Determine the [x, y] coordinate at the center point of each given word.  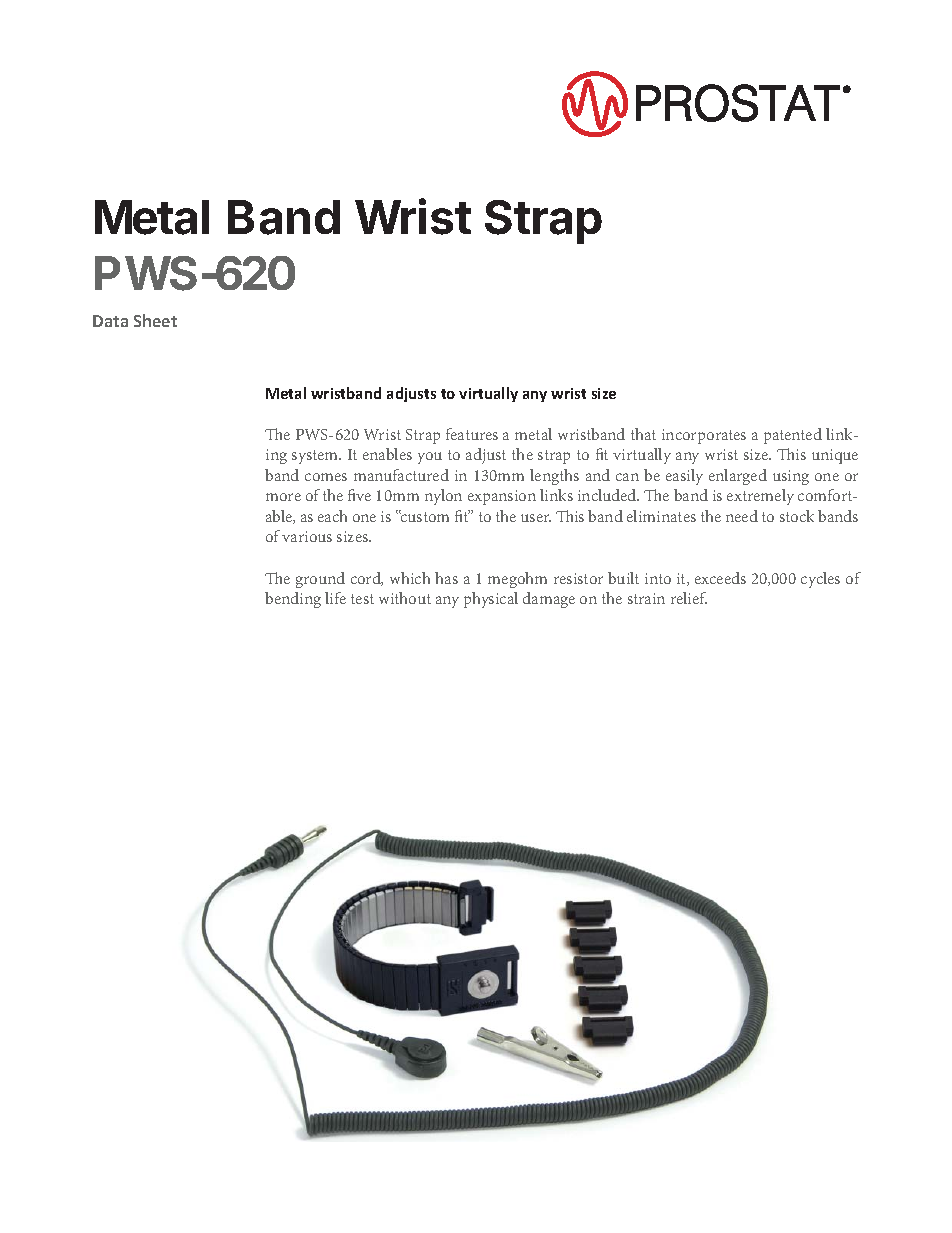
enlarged [738, 477]
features [472, 434]
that [643, 434]
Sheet [155, 320]
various [307, 536]
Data [110, 321]
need [742, 516]
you [430, 458]
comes [326, 477]
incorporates [704, 436]
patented [793, 436]
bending [293, 600]
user [536, 518]
